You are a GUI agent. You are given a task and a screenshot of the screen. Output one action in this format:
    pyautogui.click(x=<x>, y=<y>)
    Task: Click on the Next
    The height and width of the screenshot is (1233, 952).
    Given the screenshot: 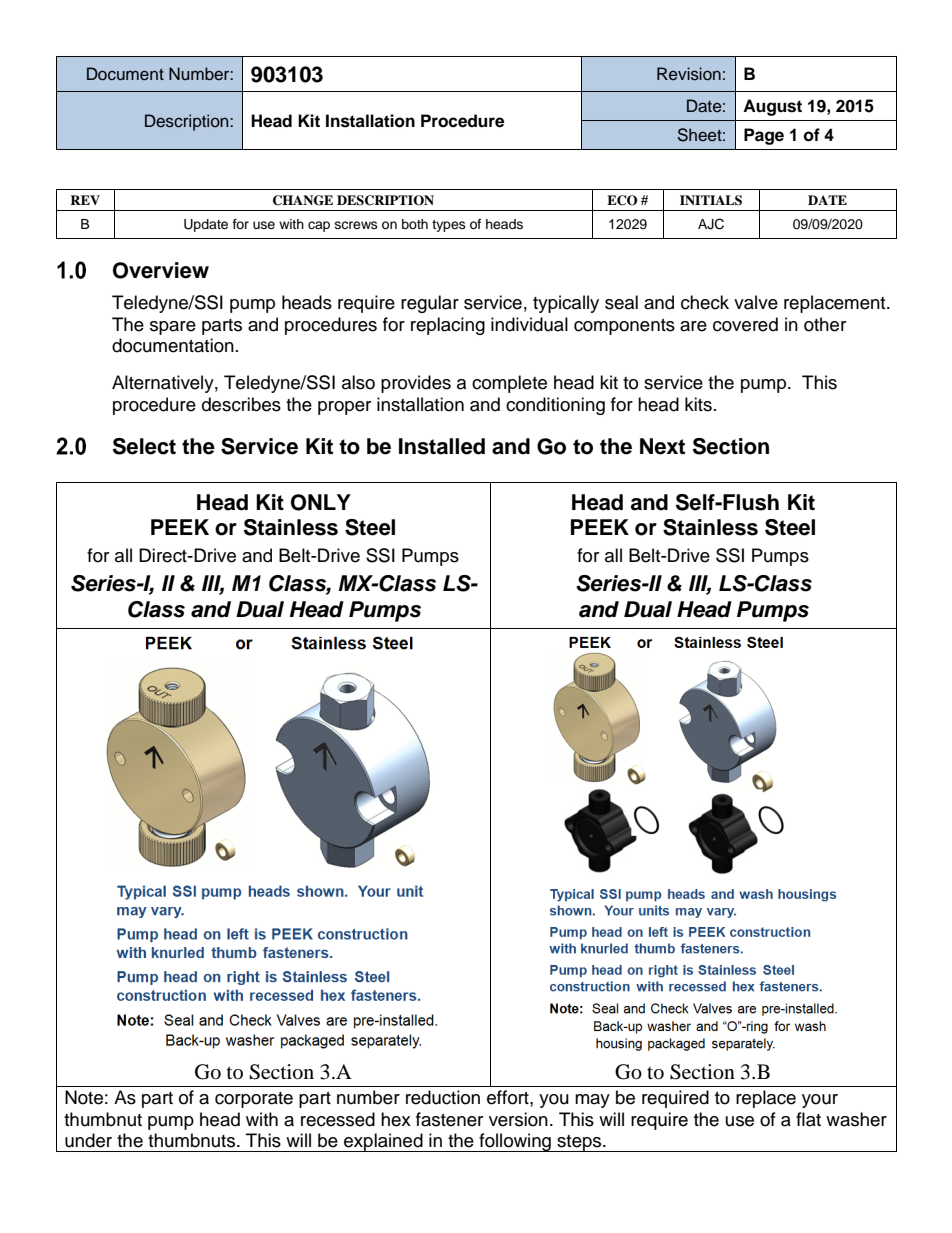 What is the action you would take?
    pyautogui.click(x=662, y=446)
